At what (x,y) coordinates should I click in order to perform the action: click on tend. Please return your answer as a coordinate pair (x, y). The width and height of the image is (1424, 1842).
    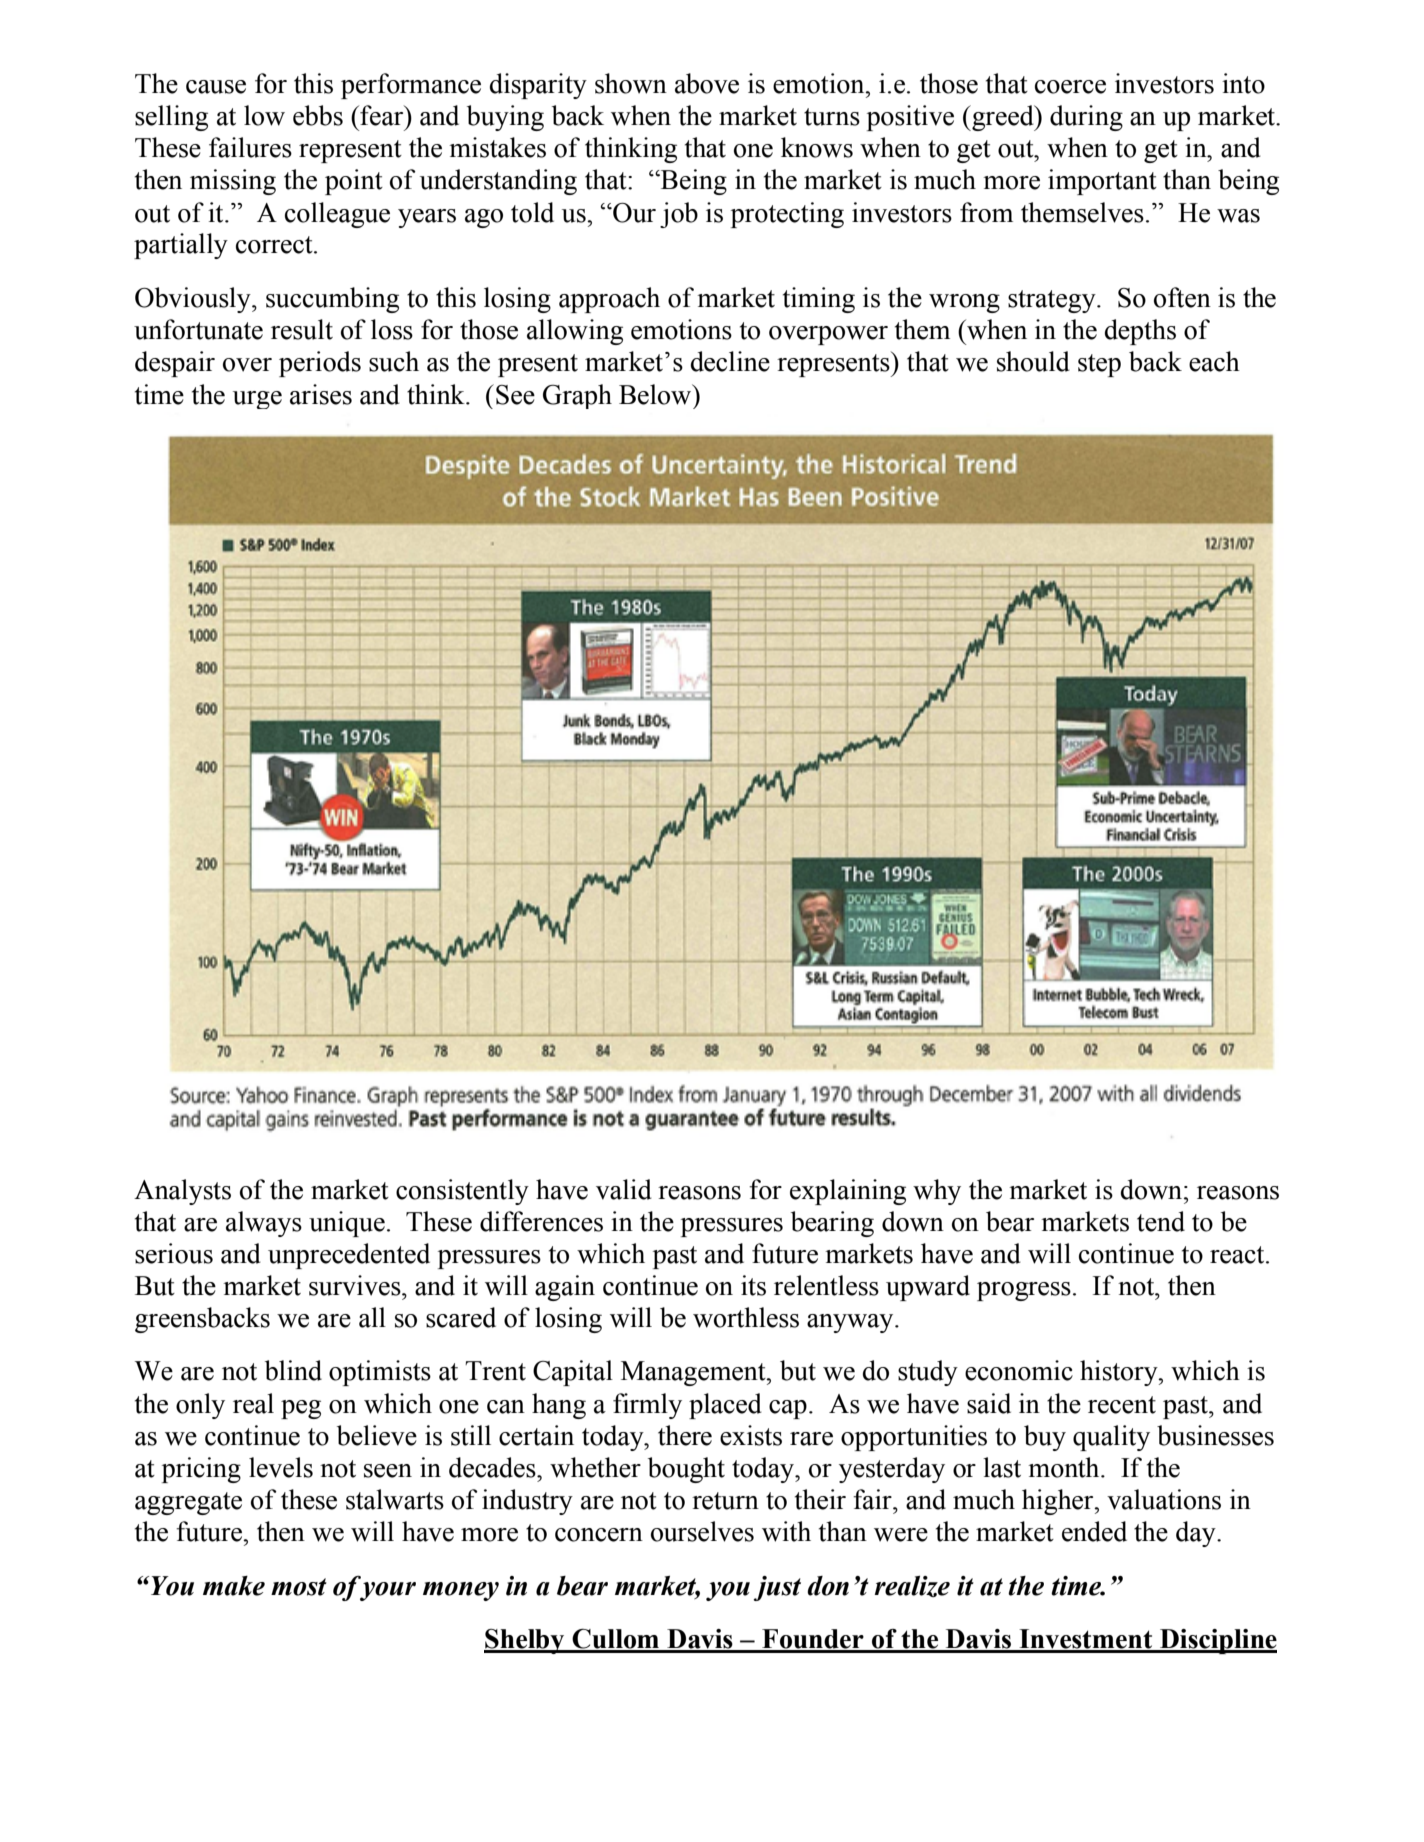
    Looking at the image, I should click on (1161, 1221).
